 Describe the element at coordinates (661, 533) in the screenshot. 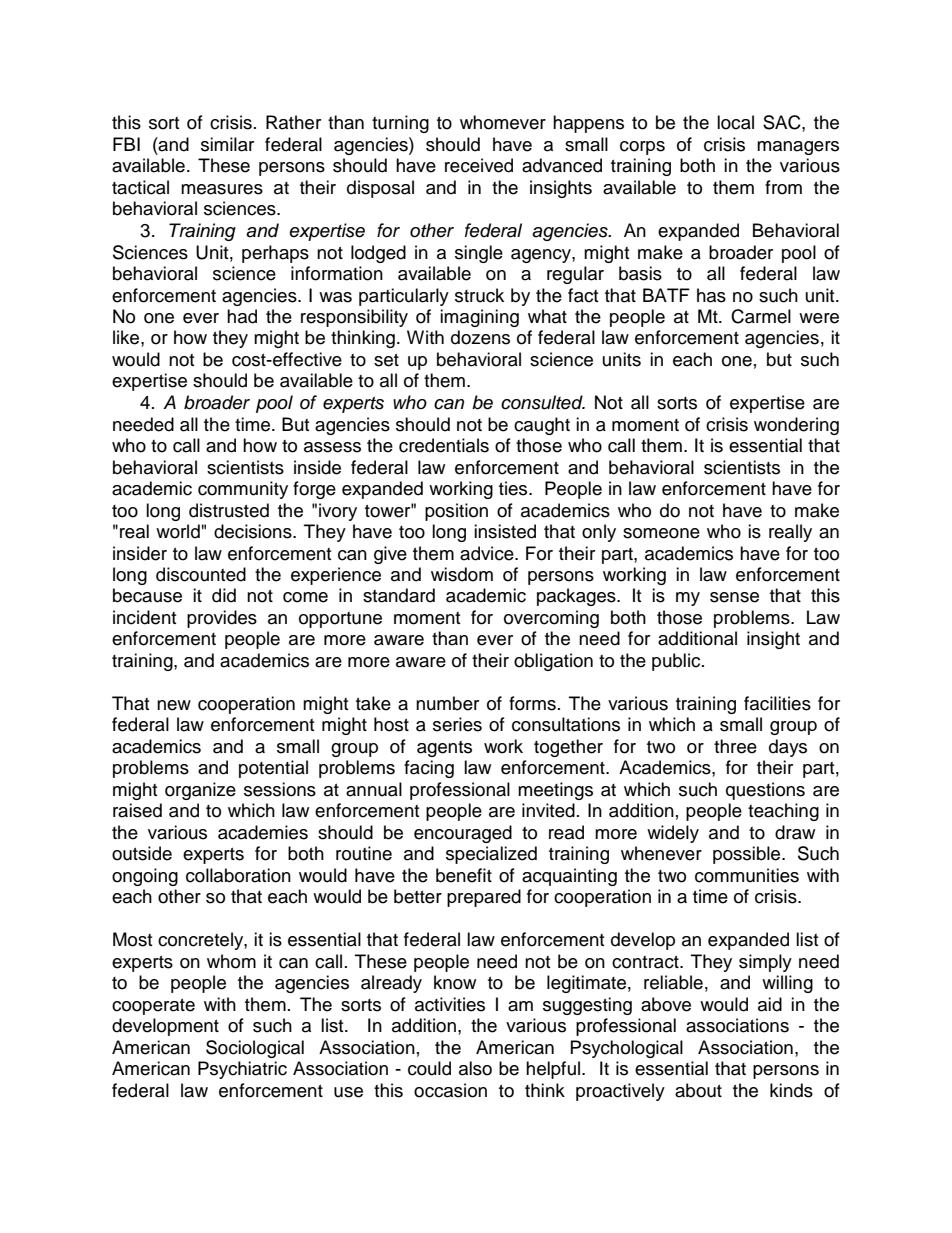

I see `someone` at that location.
